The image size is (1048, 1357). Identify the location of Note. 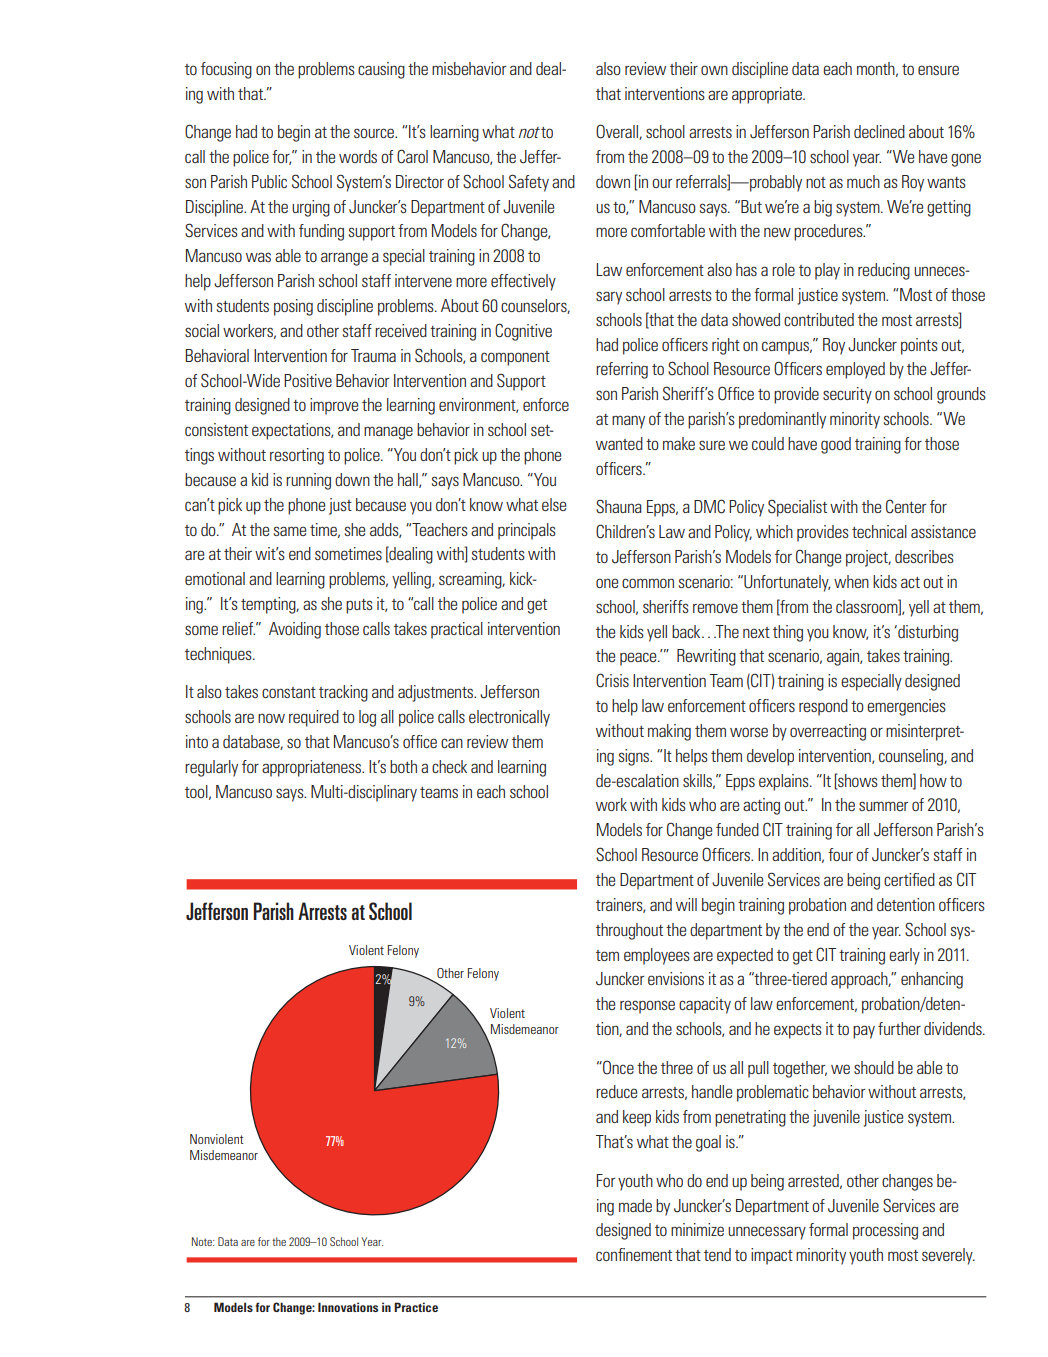
(203, 1241).
